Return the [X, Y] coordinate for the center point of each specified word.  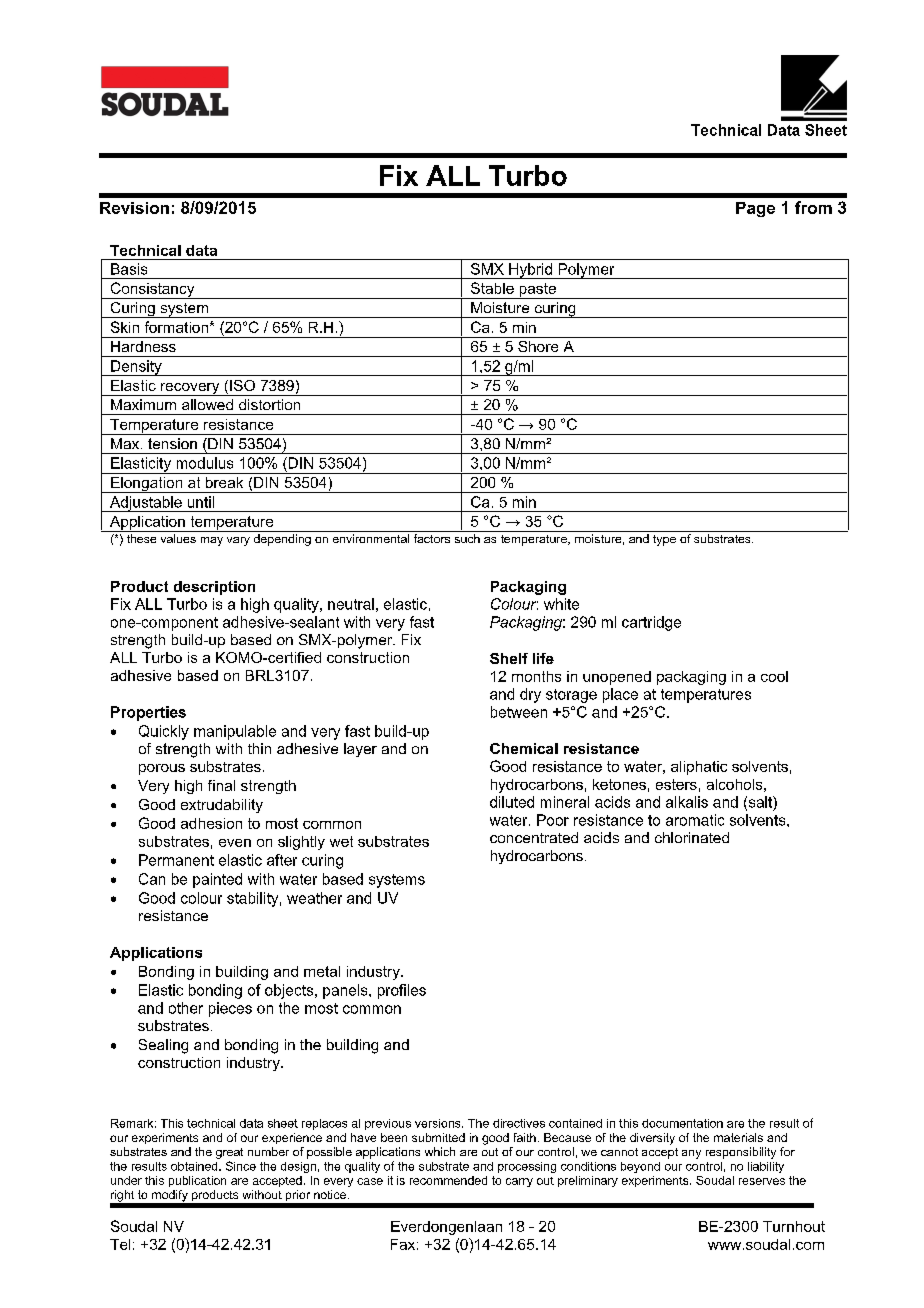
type [664, 540]
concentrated [534, 837]
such [467, 538]
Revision [134, 208]
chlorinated [692, 837]
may [212, 541]
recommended [448, 1180]
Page [755, 209]
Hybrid [530, 271]
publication [197, 1181]
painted [217, 880]
